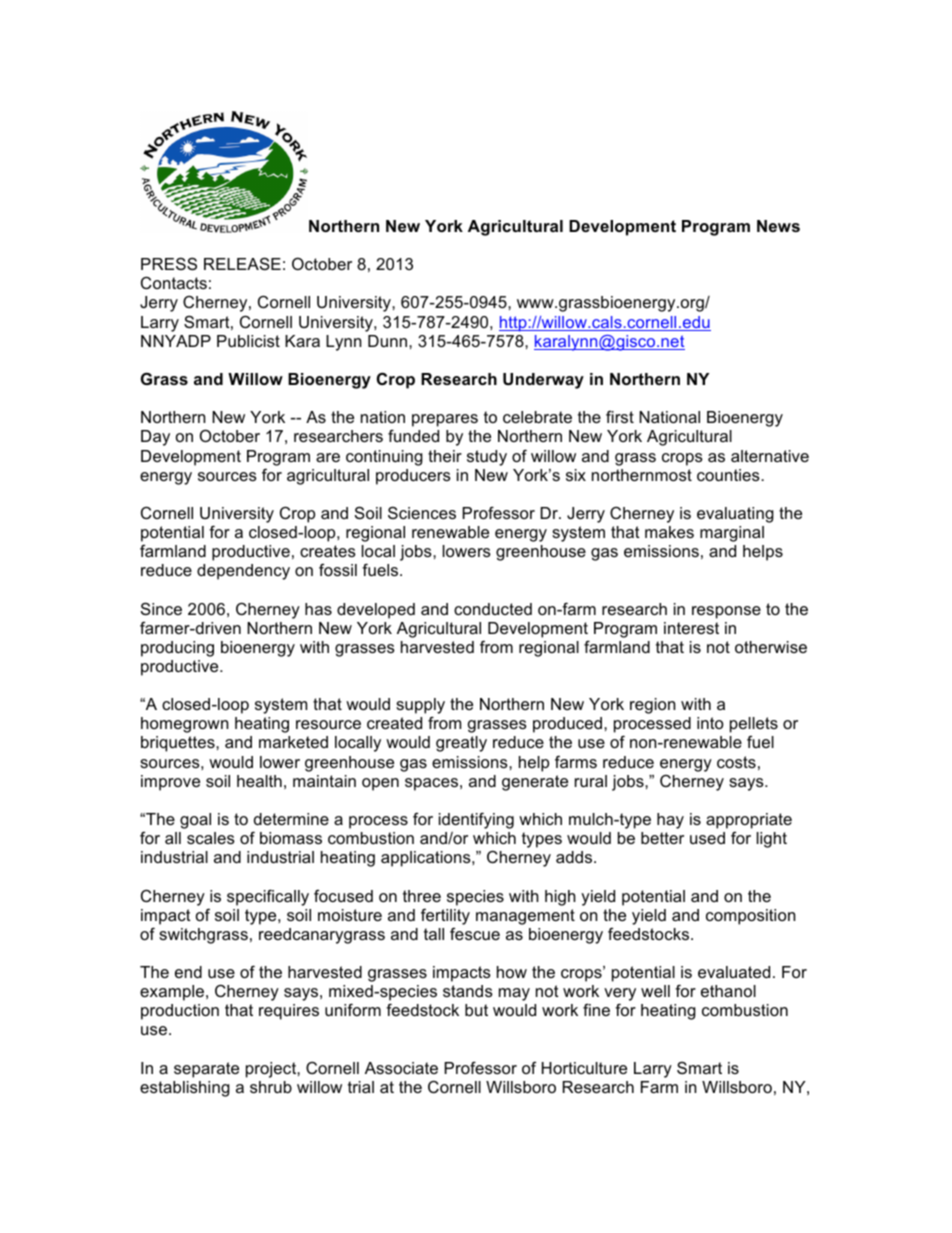 Image resolution: width=952 pixels, height=1233 pixels. What do you see at coordinates (389, 341) in the screenshot?
I see `Dunn` at bounding box center [389, 341].
